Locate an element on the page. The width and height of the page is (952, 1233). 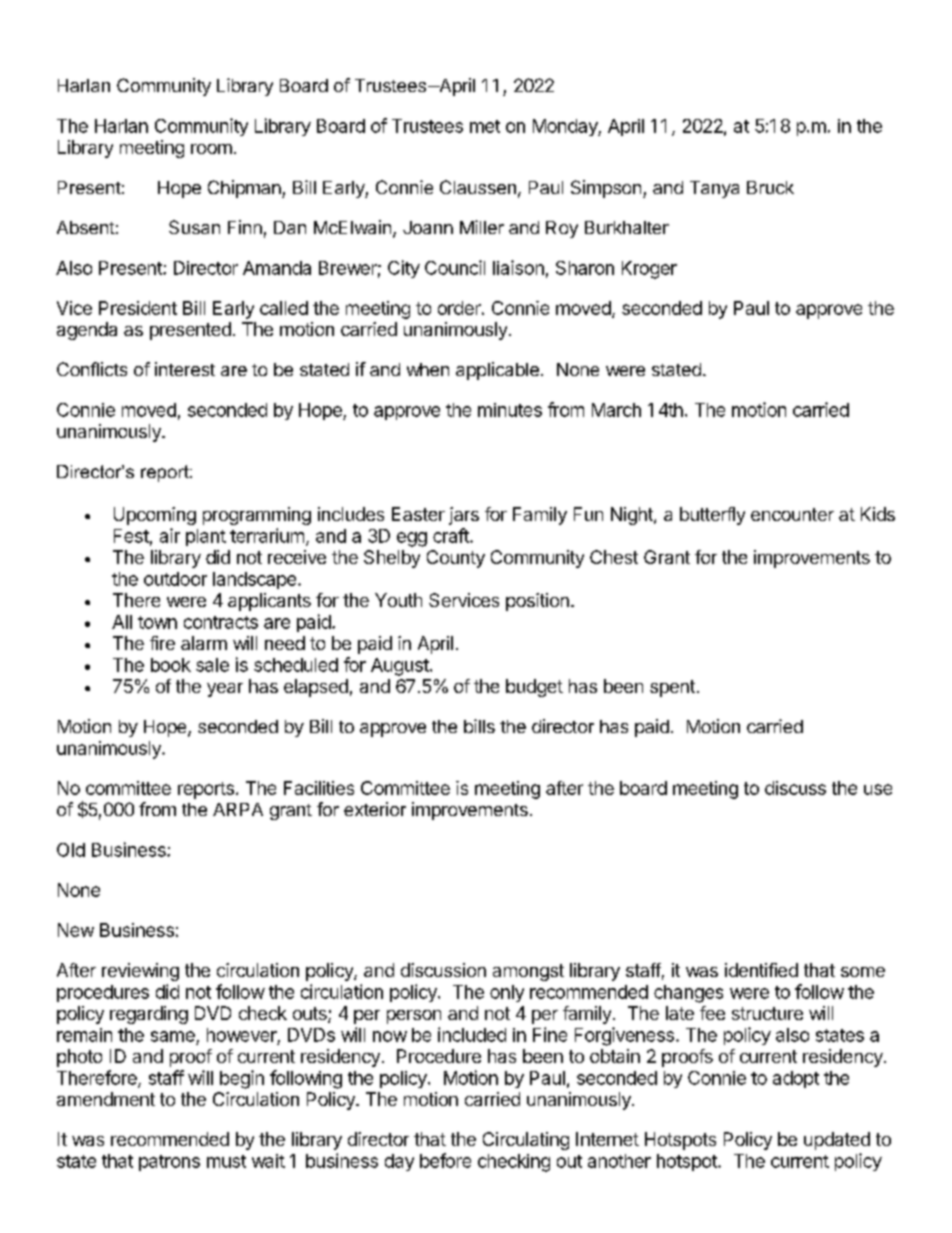
room is located at coordinates (211, 149).
